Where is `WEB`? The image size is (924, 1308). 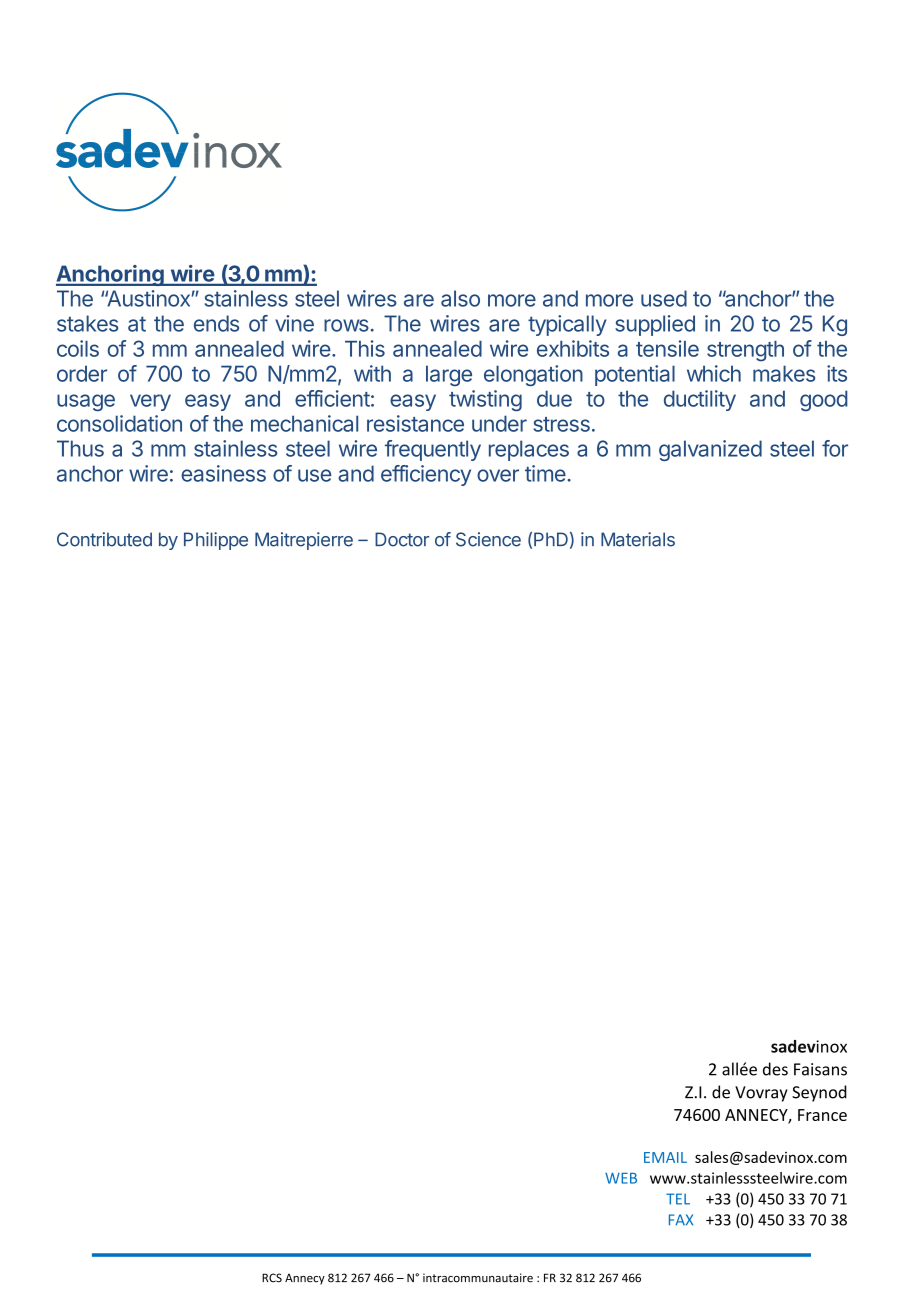 WEB is located at coordinates (621, 1178).
